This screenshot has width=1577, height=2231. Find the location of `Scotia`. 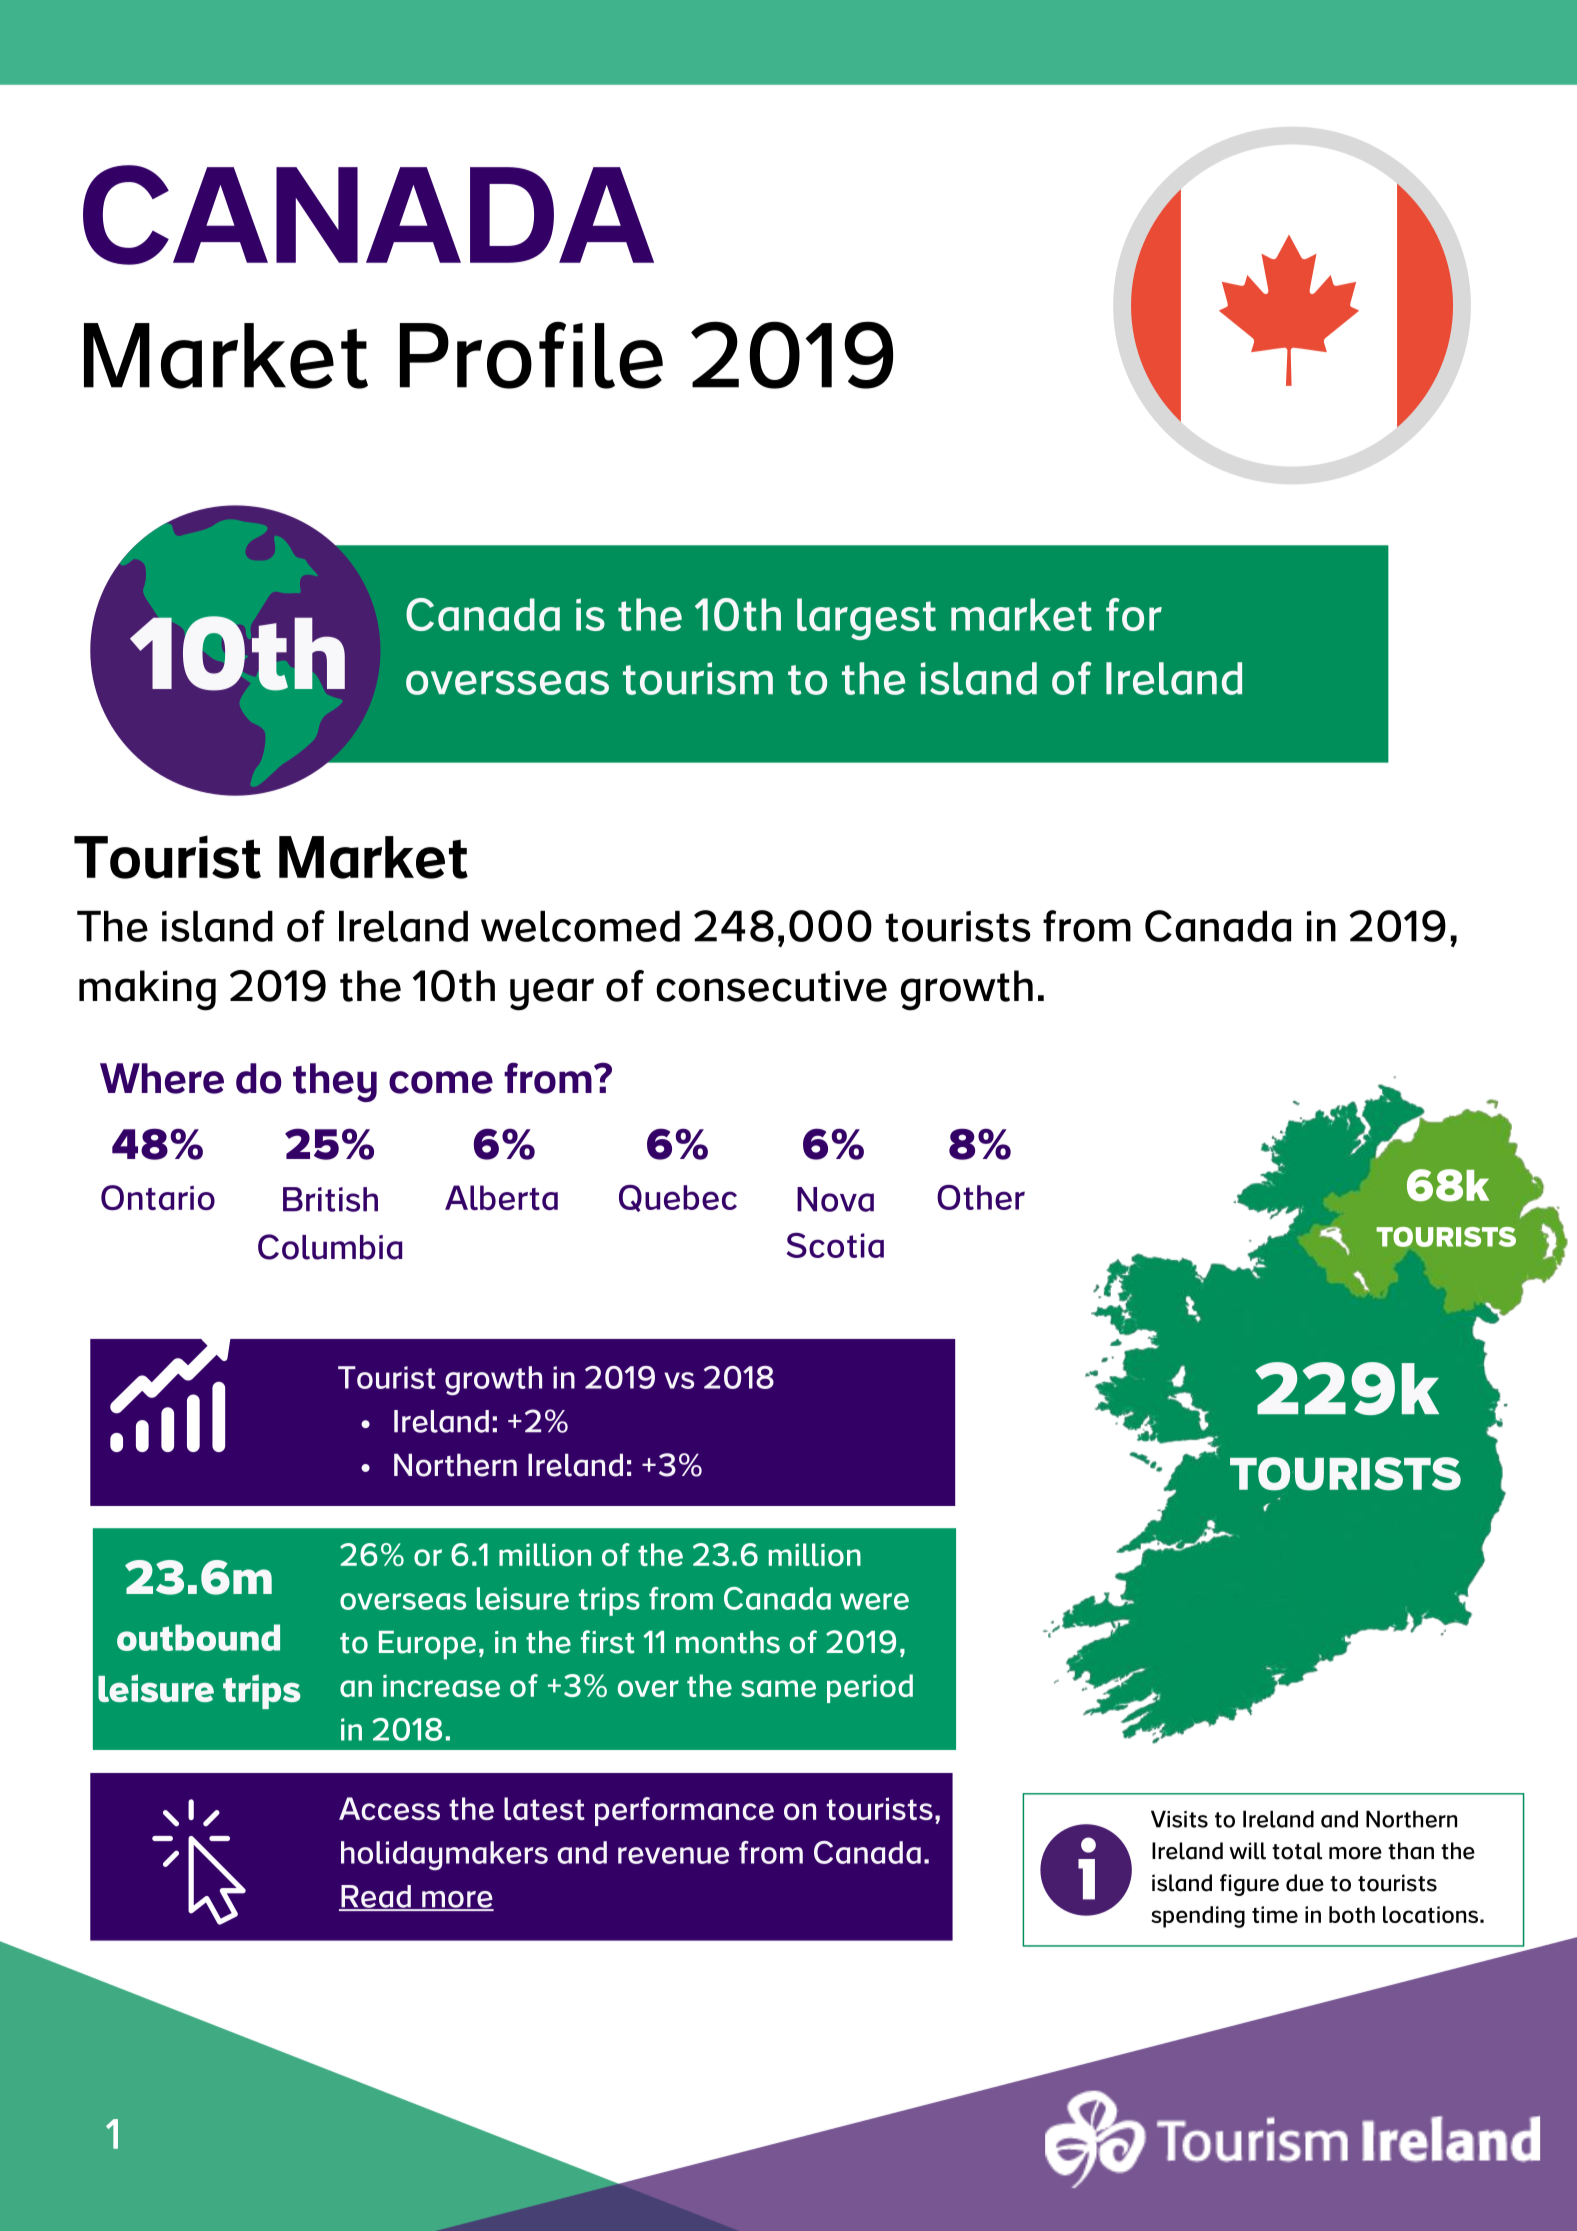

Scotia is located at coordinates (835, 1245).
